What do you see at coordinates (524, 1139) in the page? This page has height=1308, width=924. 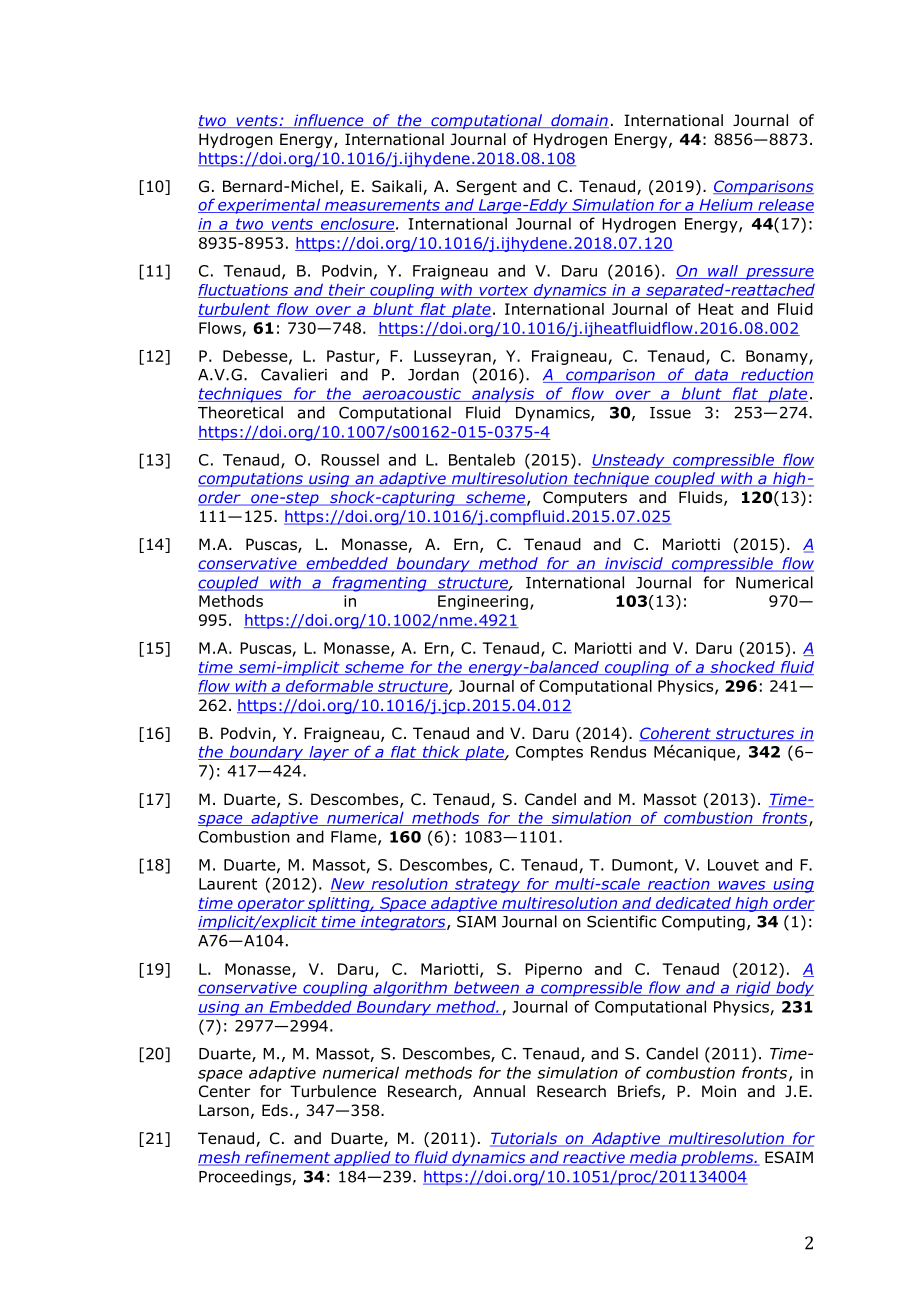 I see `Tutorials` at bounding box center [524, 1139].
